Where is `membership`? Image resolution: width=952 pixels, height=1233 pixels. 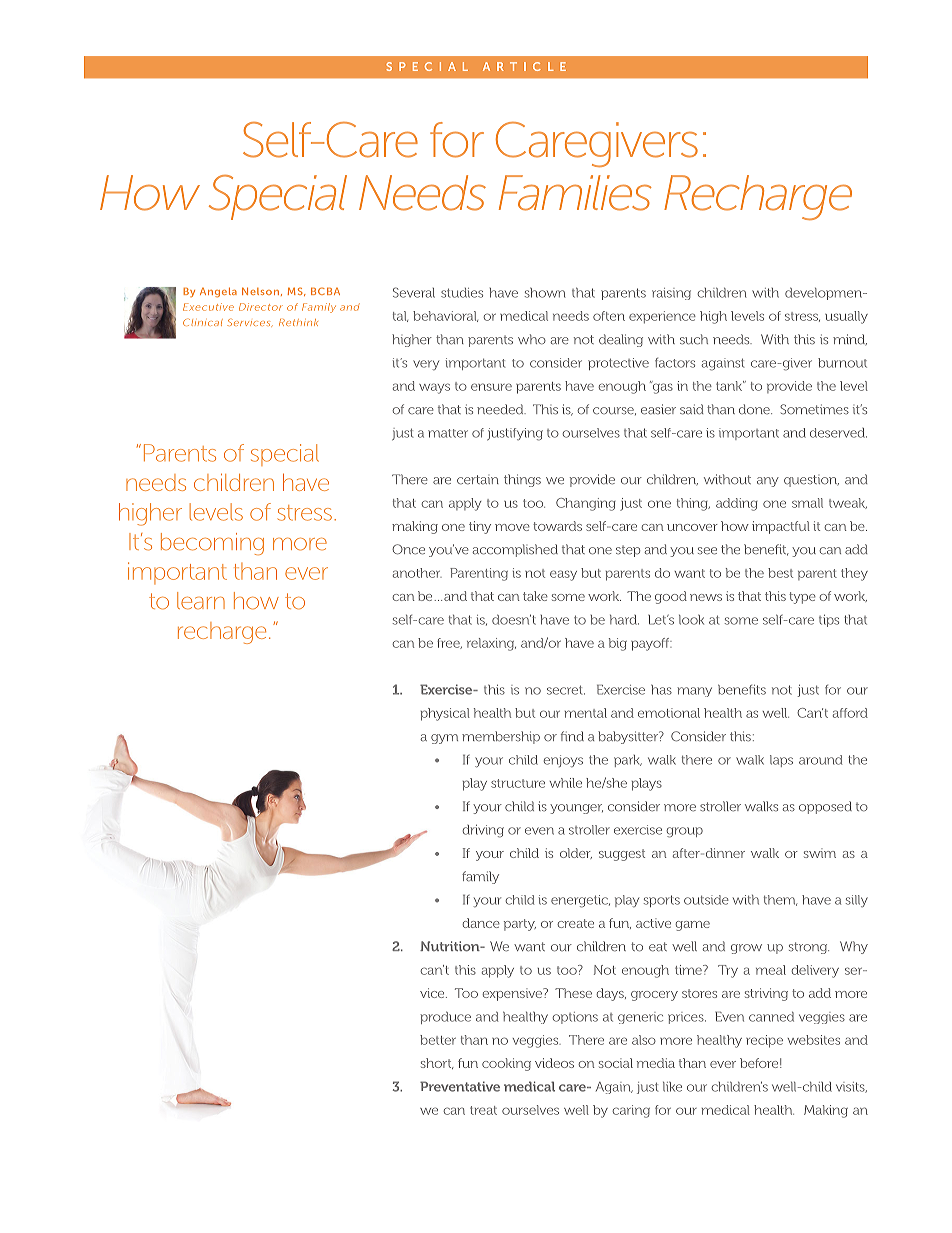
membership is located at coordinates (501, 737).
